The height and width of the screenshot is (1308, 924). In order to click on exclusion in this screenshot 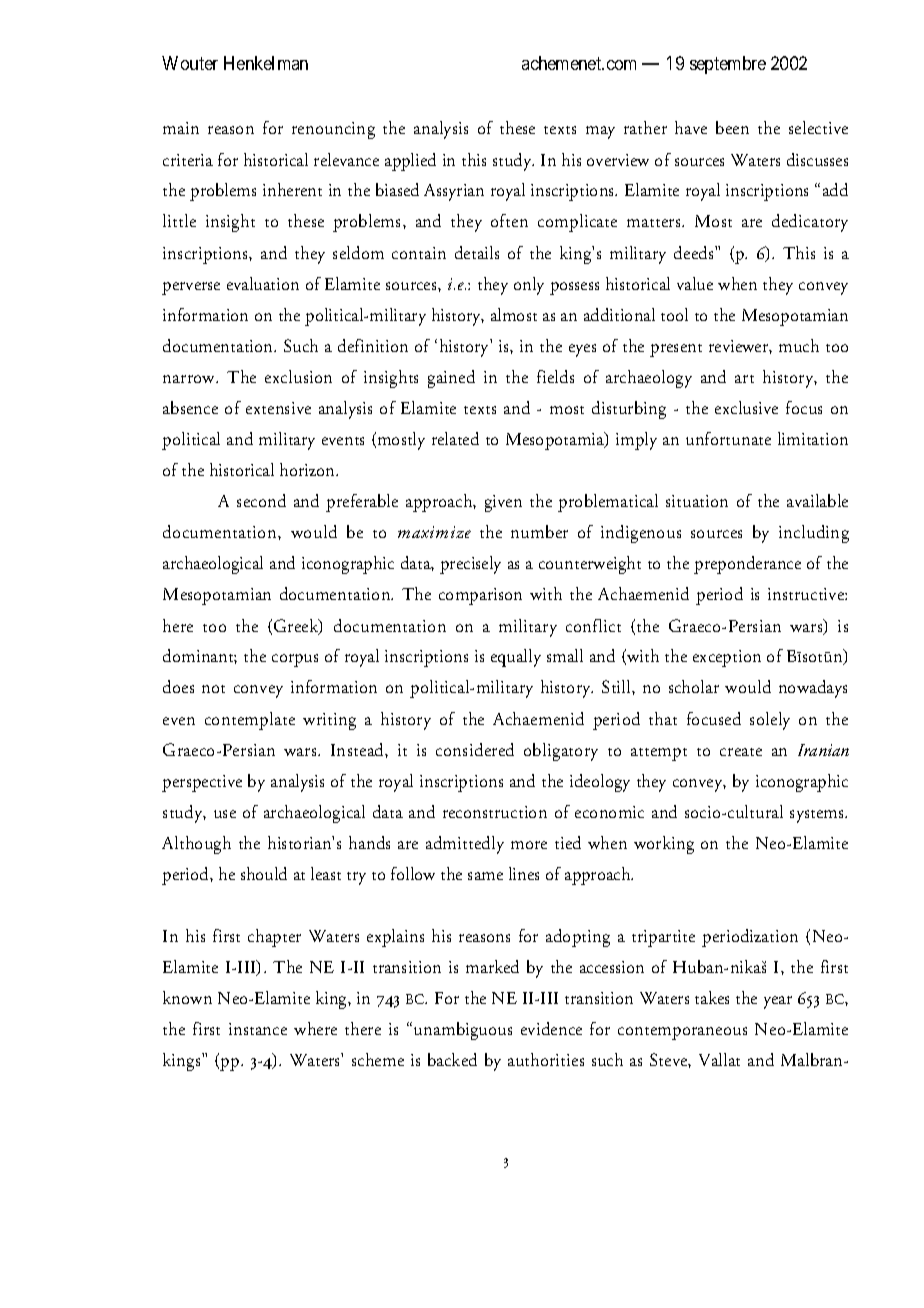, I will do `click(298, 376)`.
